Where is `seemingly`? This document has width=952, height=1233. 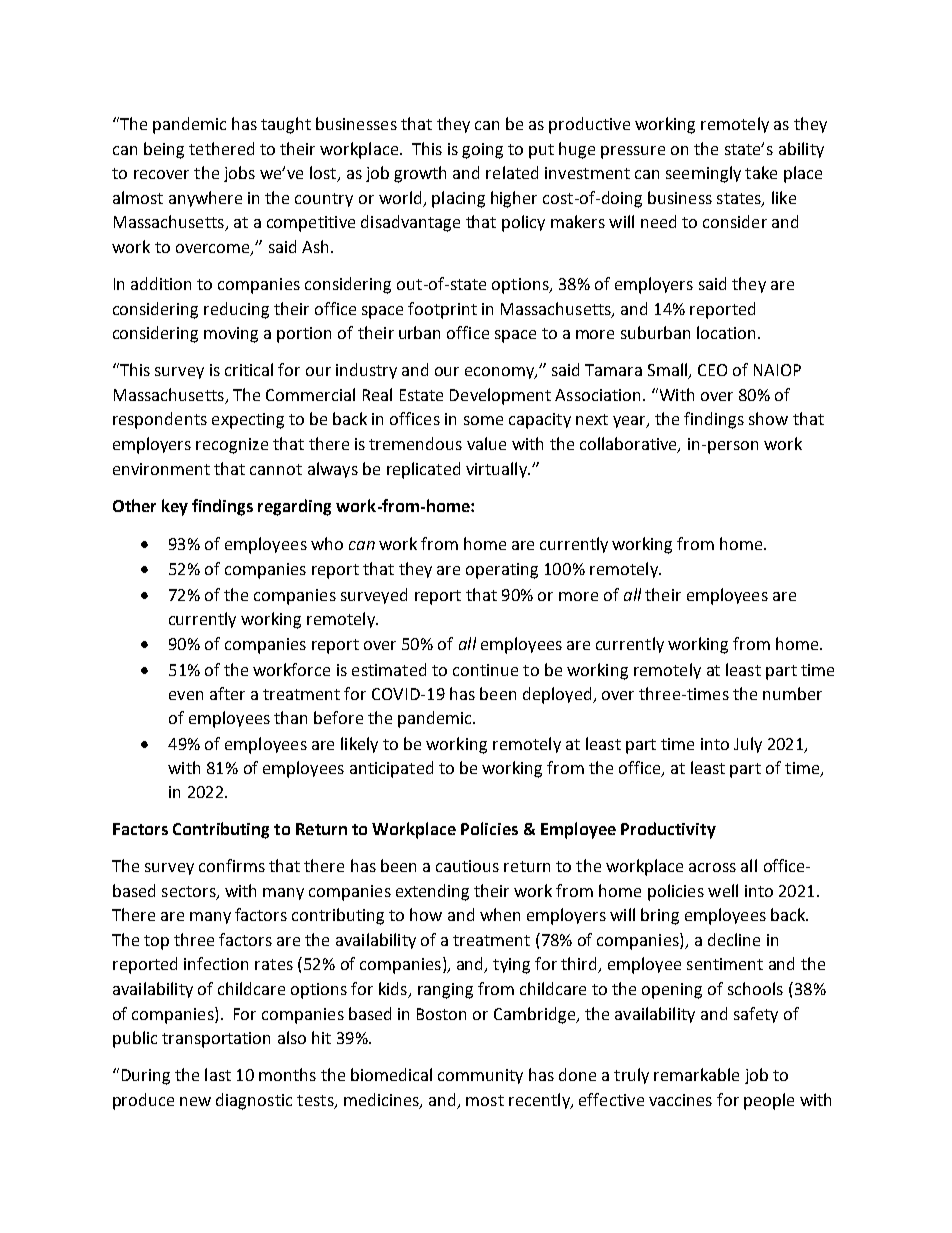 seemingly is located at coordinates (703, 174).
